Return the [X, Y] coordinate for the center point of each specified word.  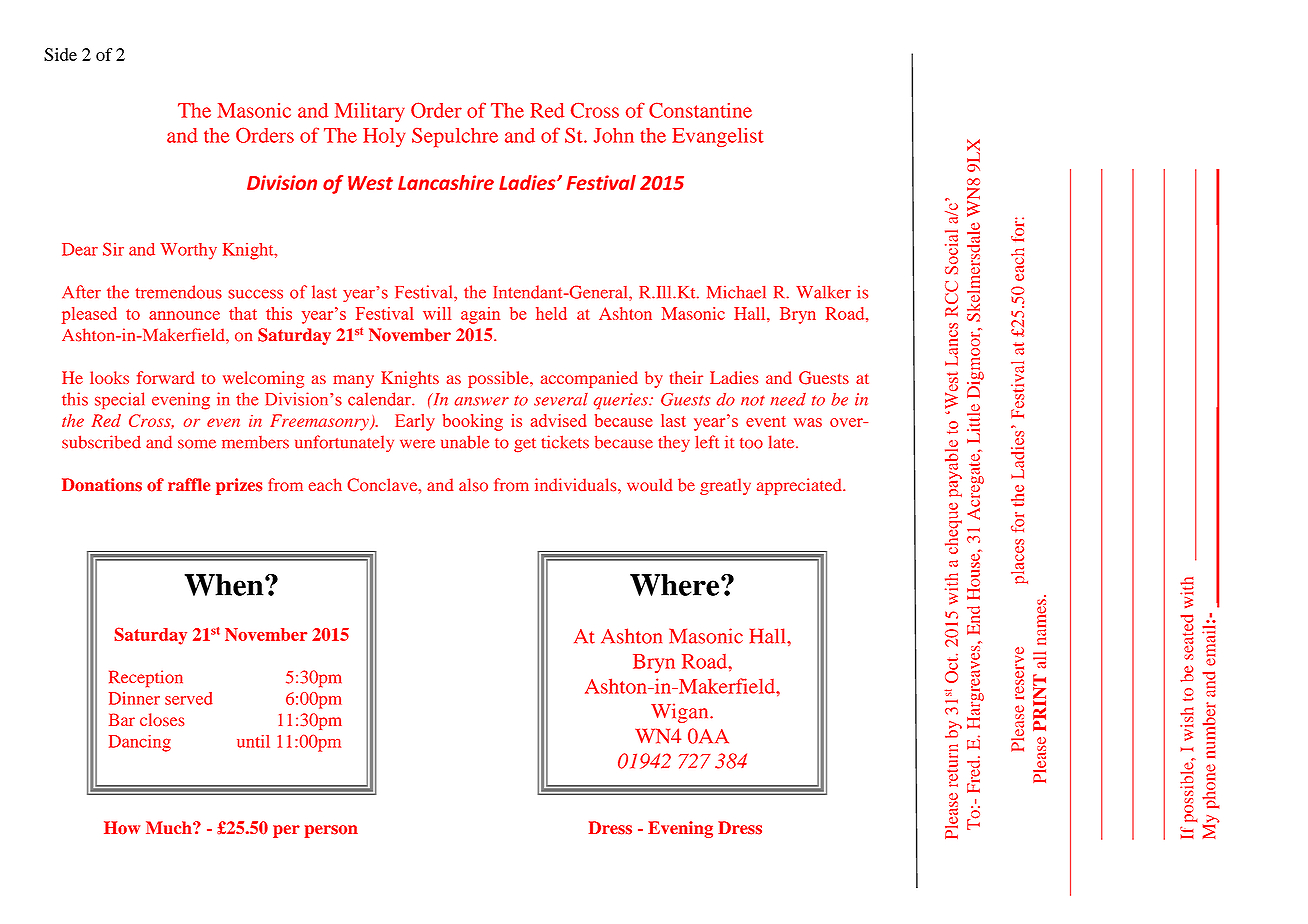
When [225, 585]
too [751, 443]
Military [370, 112]
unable [465, 442]
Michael [736, 292]
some [197, 444]
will [437, 313]
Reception [146, 679]
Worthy [188, 251]
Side [60, 54]
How [122, 828]
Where [676, 585]
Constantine [700, 110]
